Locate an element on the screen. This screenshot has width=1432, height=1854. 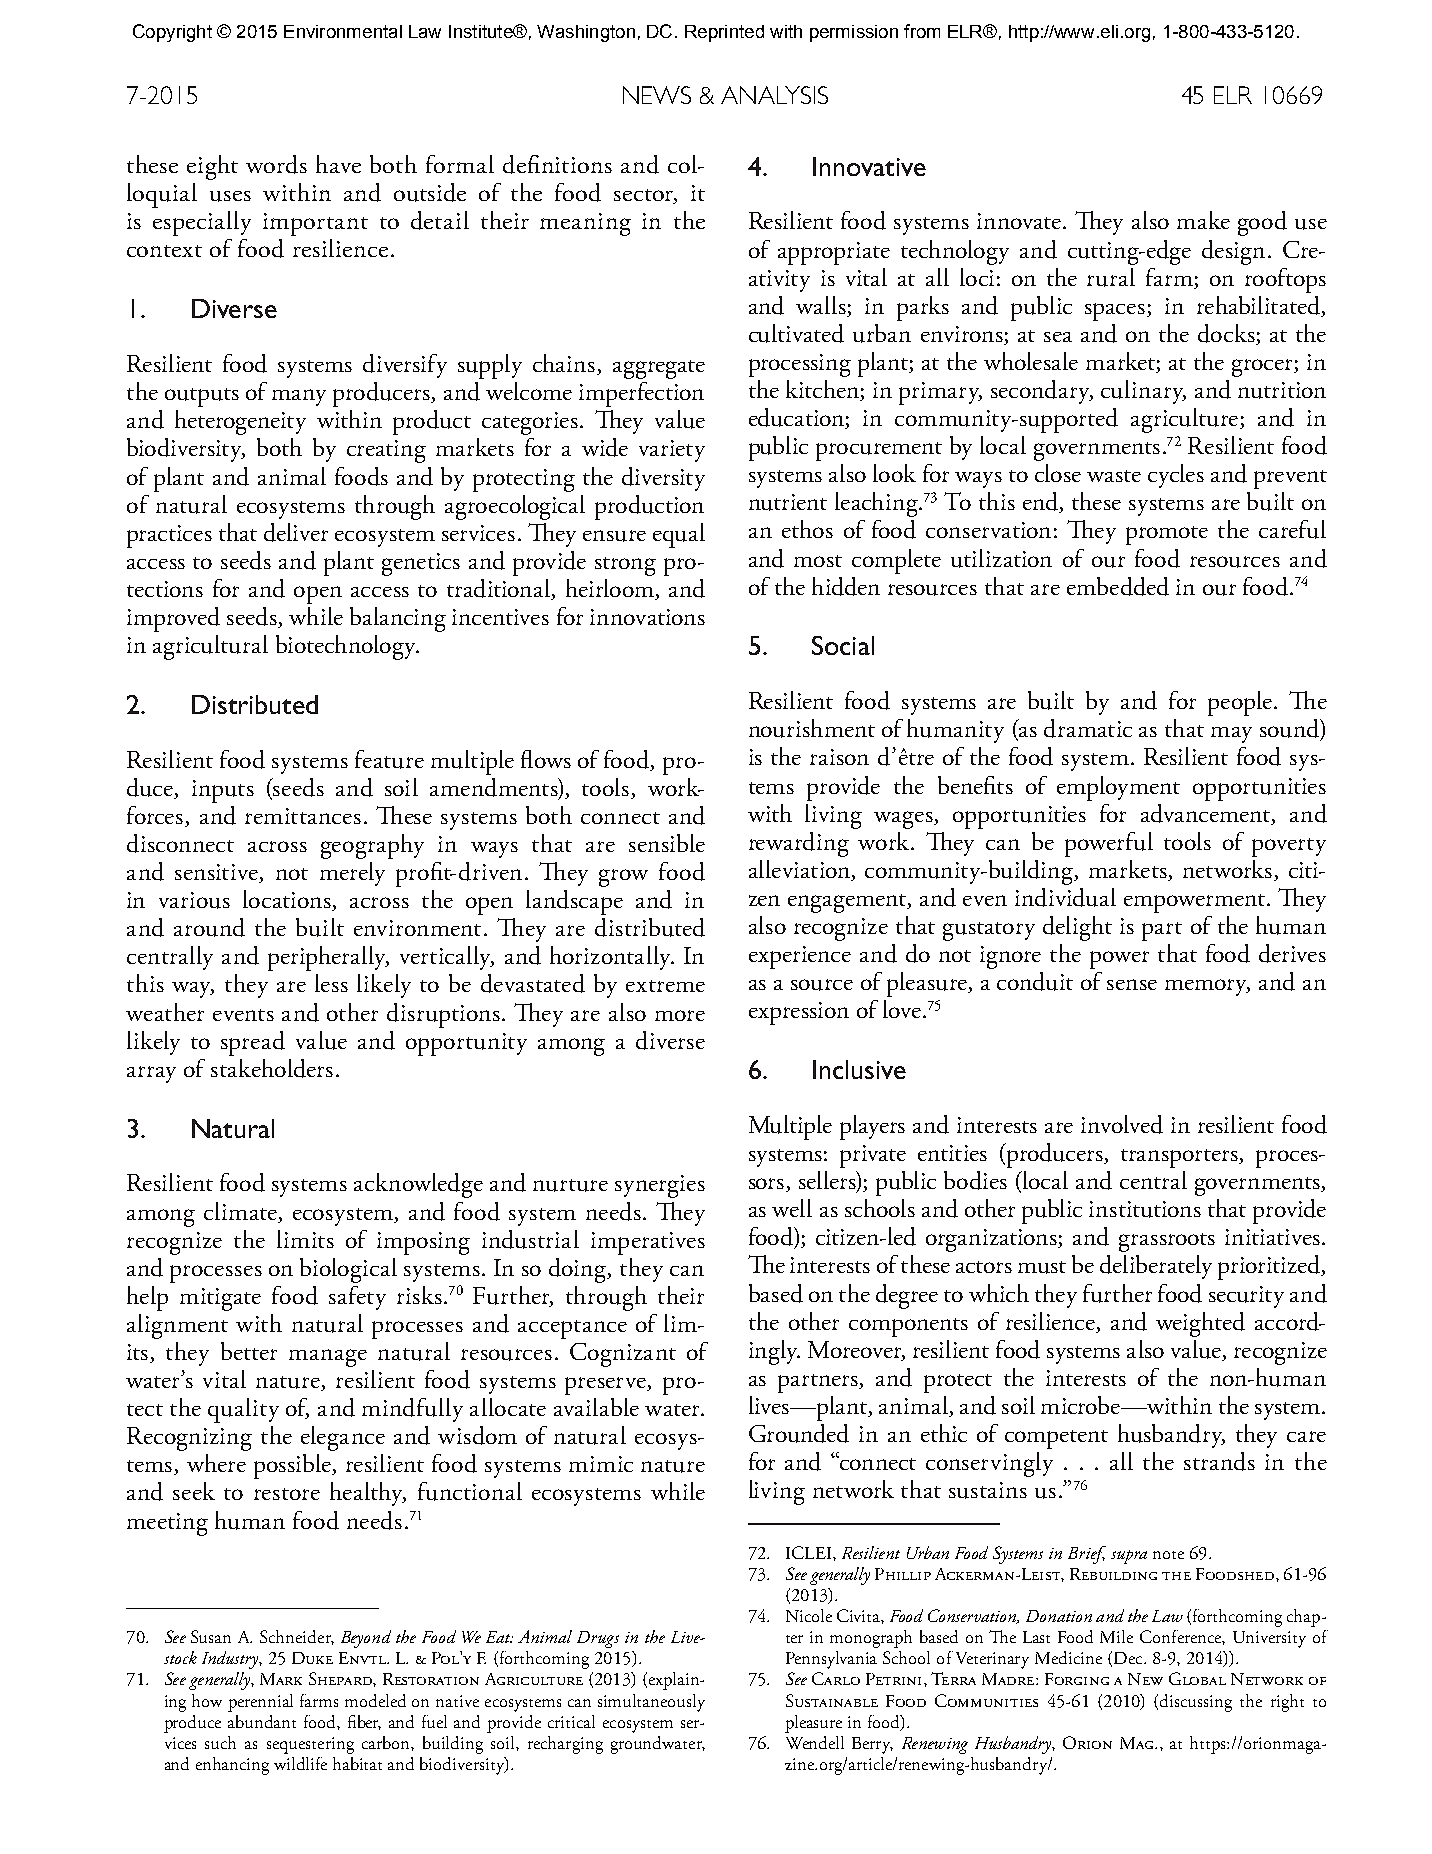
words is located at coordinates (276, 164).
